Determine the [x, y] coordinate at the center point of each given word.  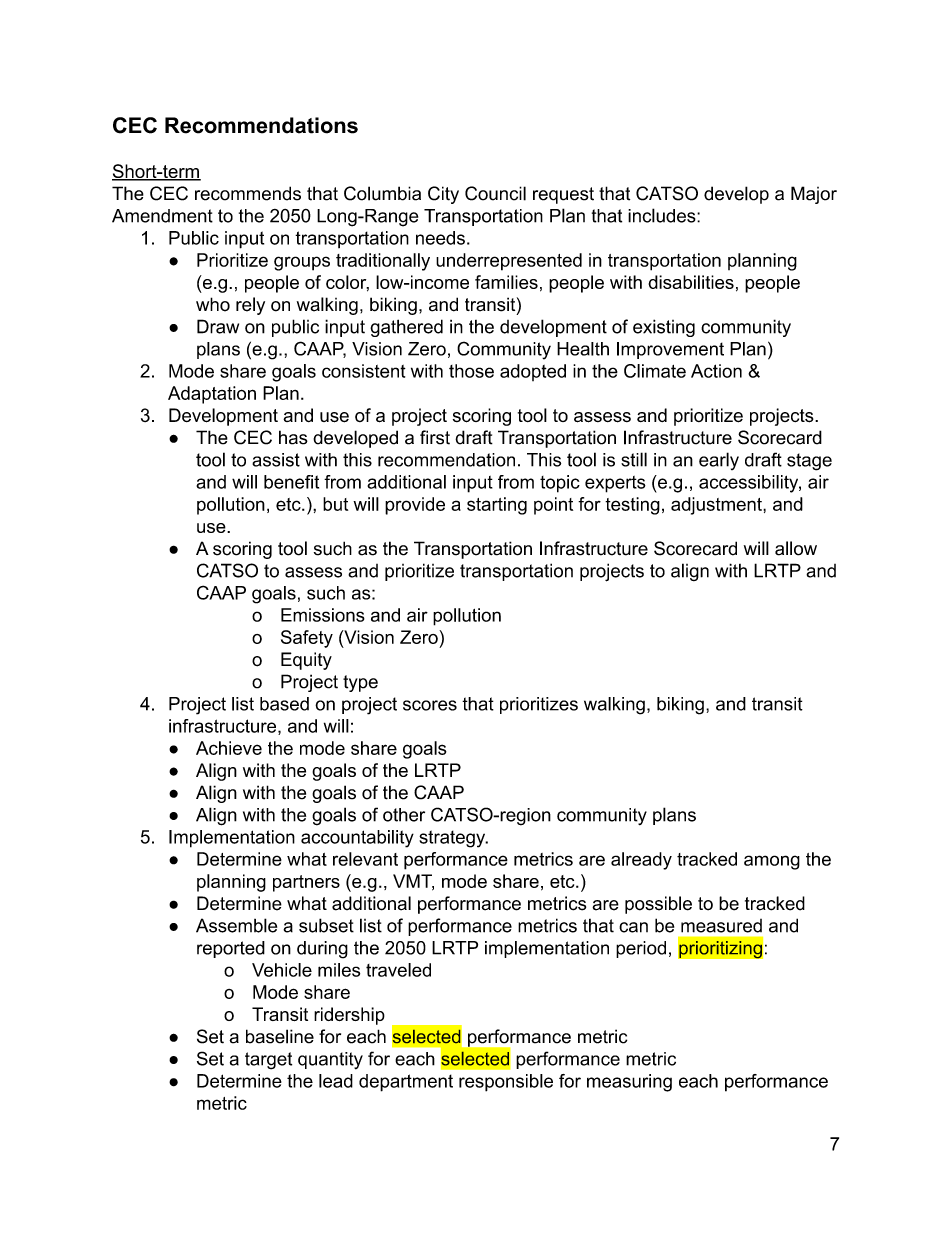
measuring [629, 1083]
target [268, 1061]
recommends [248, 193]
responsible [506, 1083]
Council [495, 193]
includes [663, 215]
